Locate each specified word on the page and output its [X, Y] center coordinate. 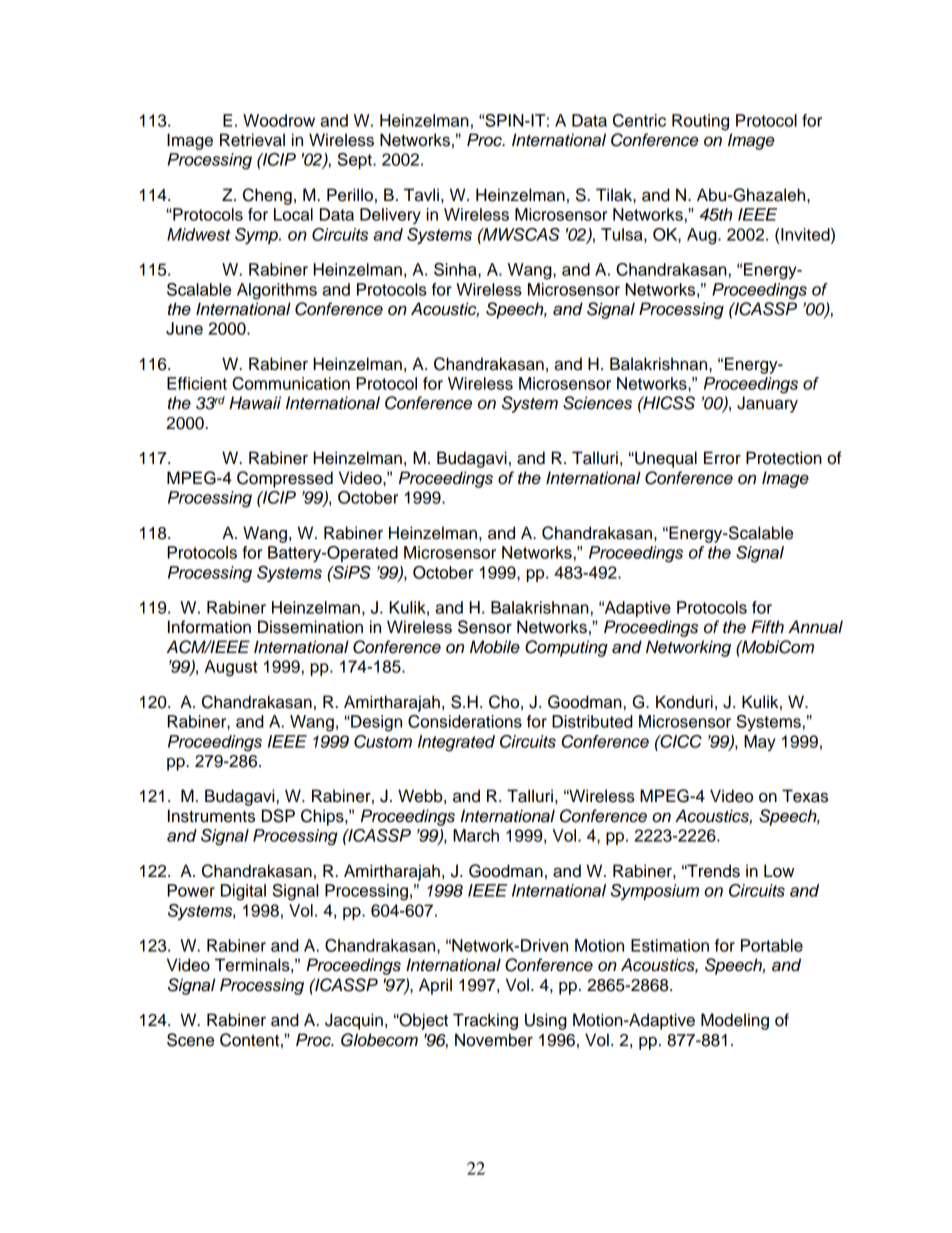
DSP [278, 816]
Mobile [495, 647]
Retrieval [252, 140]
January [767, 404]
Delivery [390, 216]
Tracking [485, 1021]
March [476, 835]
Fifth [767, 626]
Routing [700, 122]
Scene [190, 1040]
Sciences [597, 403]
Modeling [735, 1021]
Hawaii [255, 403]
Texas [805, 796]
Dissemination [310, 627]
